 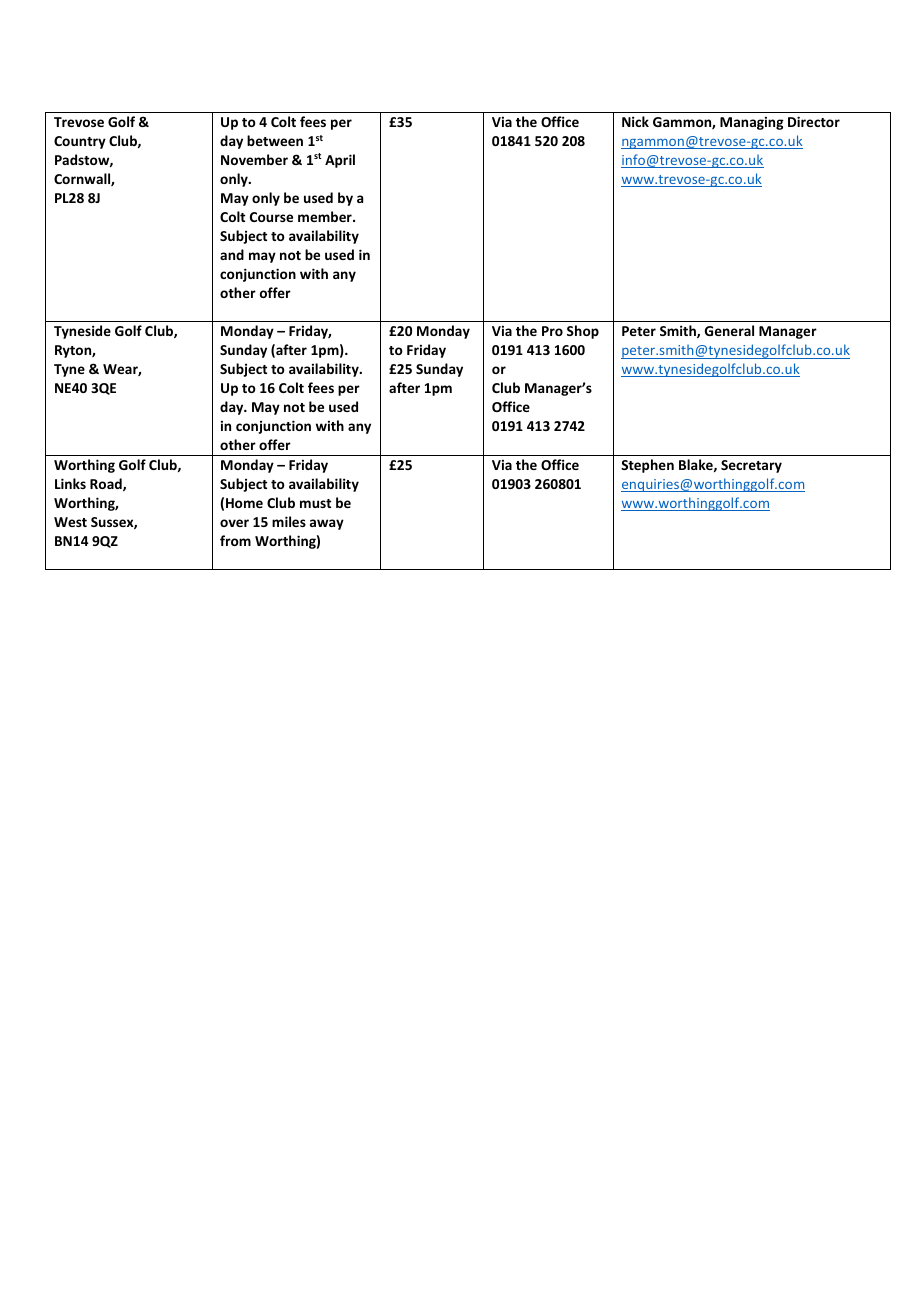 I want to click on over, so click(x=234, y=523).
